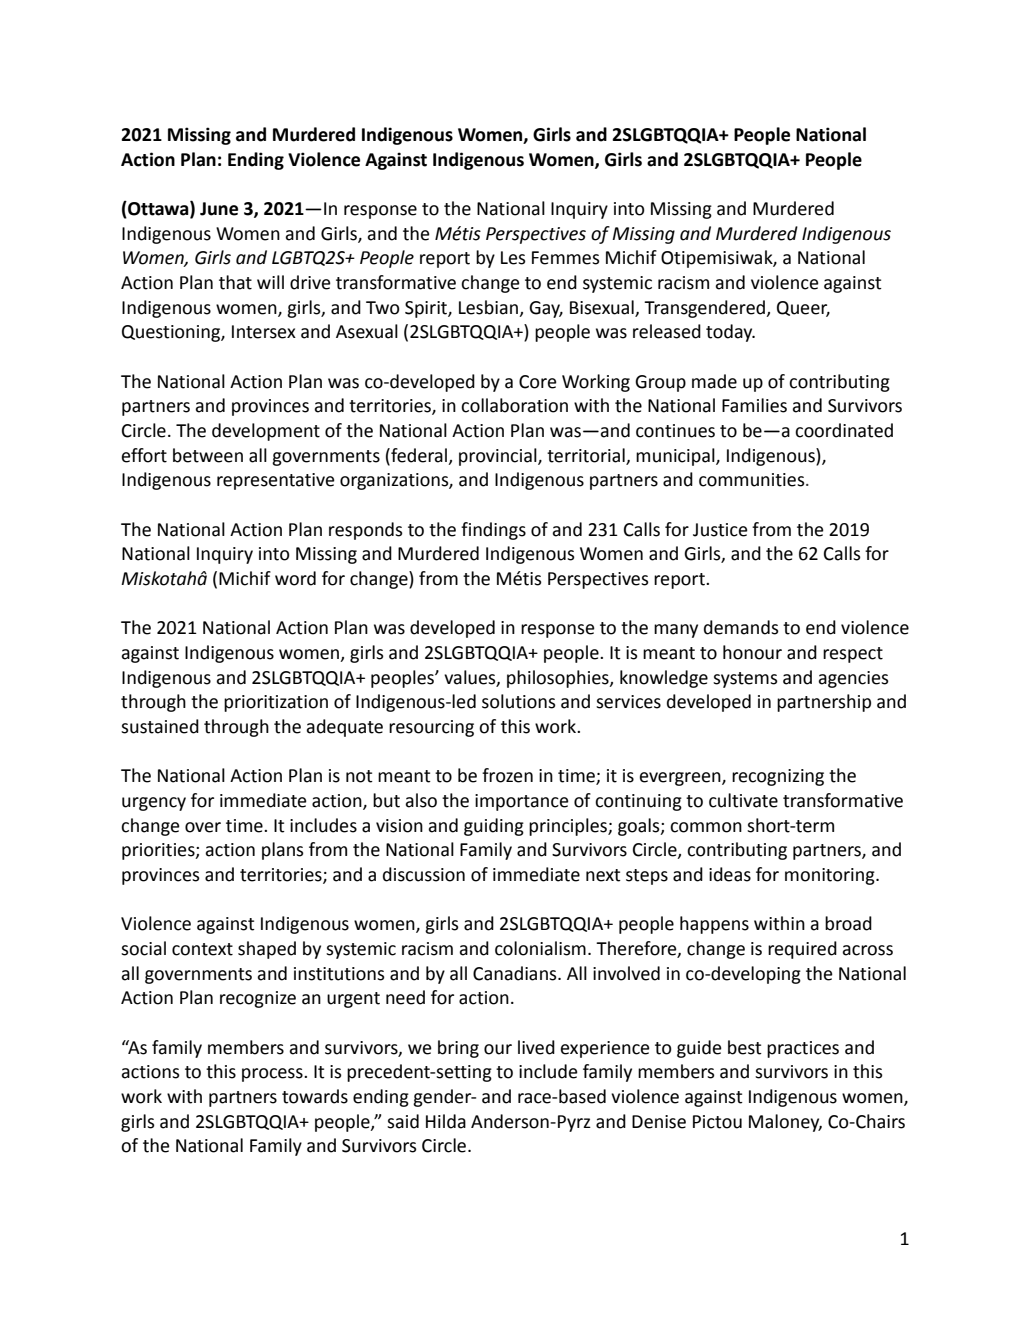  What do you see at coordinates (831, 876) in the image?
I see `monitoring` at bounding box center [831, 876].
